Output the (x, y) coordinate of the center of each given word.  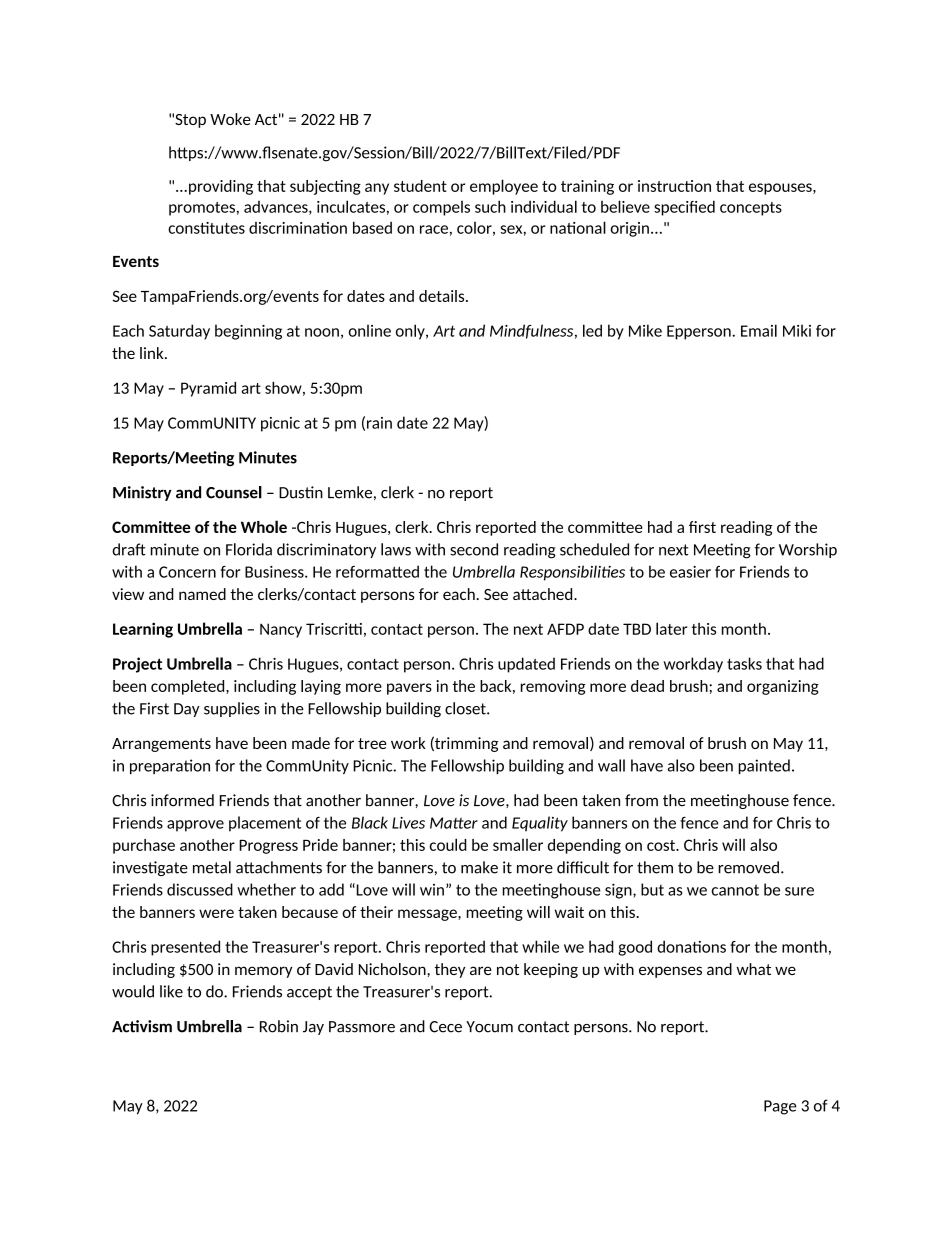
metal (212, 867)
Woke (230, 119)
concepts (751, 209)
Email (759, 330)
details (443, 296)
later (671, 628)
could (448, 844)
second (474, 549)
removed (748, 867)
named (202, 594)
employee (504, 187)
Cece (445, 1027)
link (153, 353)
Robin (279, 1026)
